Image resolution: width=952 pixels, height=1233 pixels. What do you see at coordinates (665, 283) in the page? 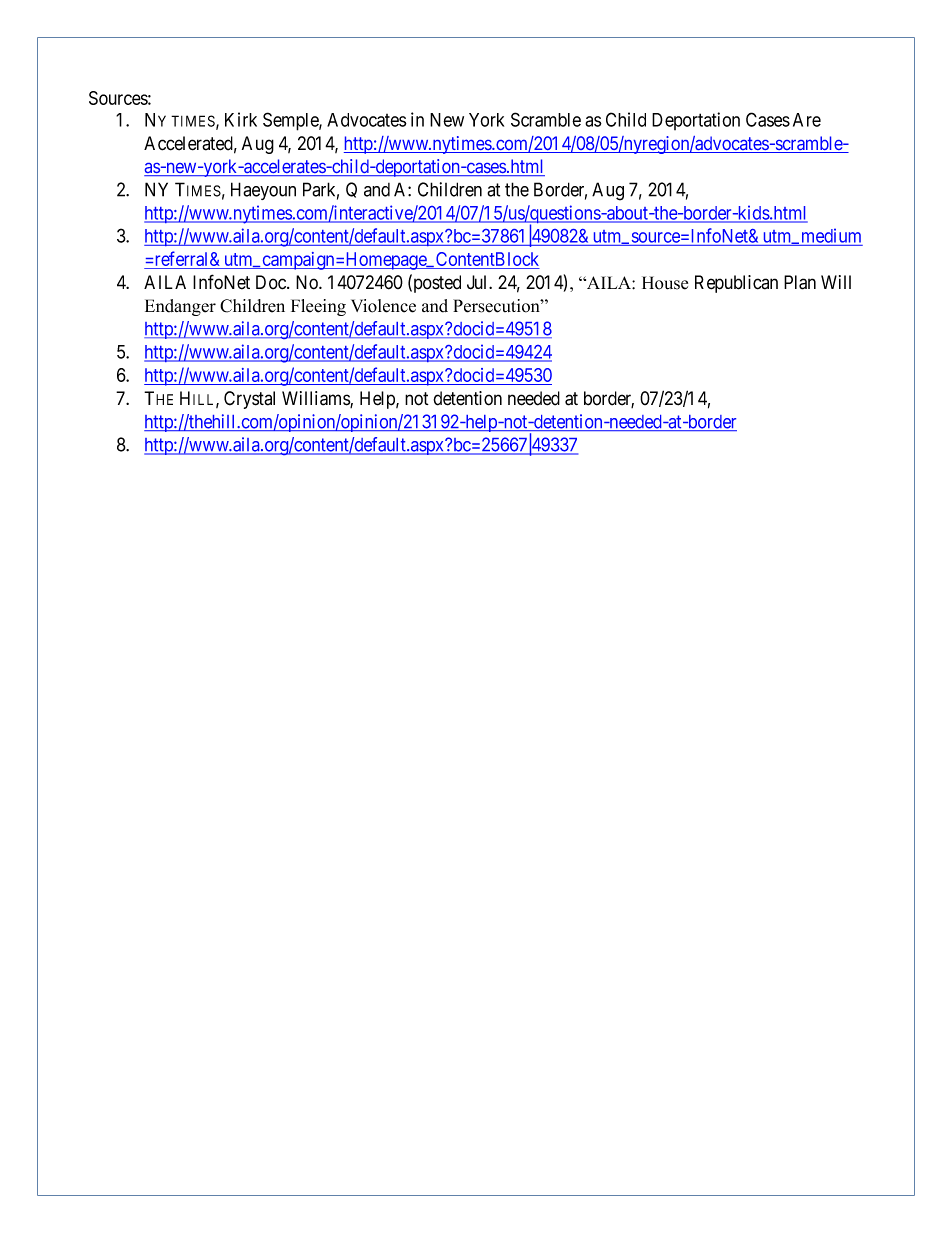
I see `House` at bounding box center [665, 283].
